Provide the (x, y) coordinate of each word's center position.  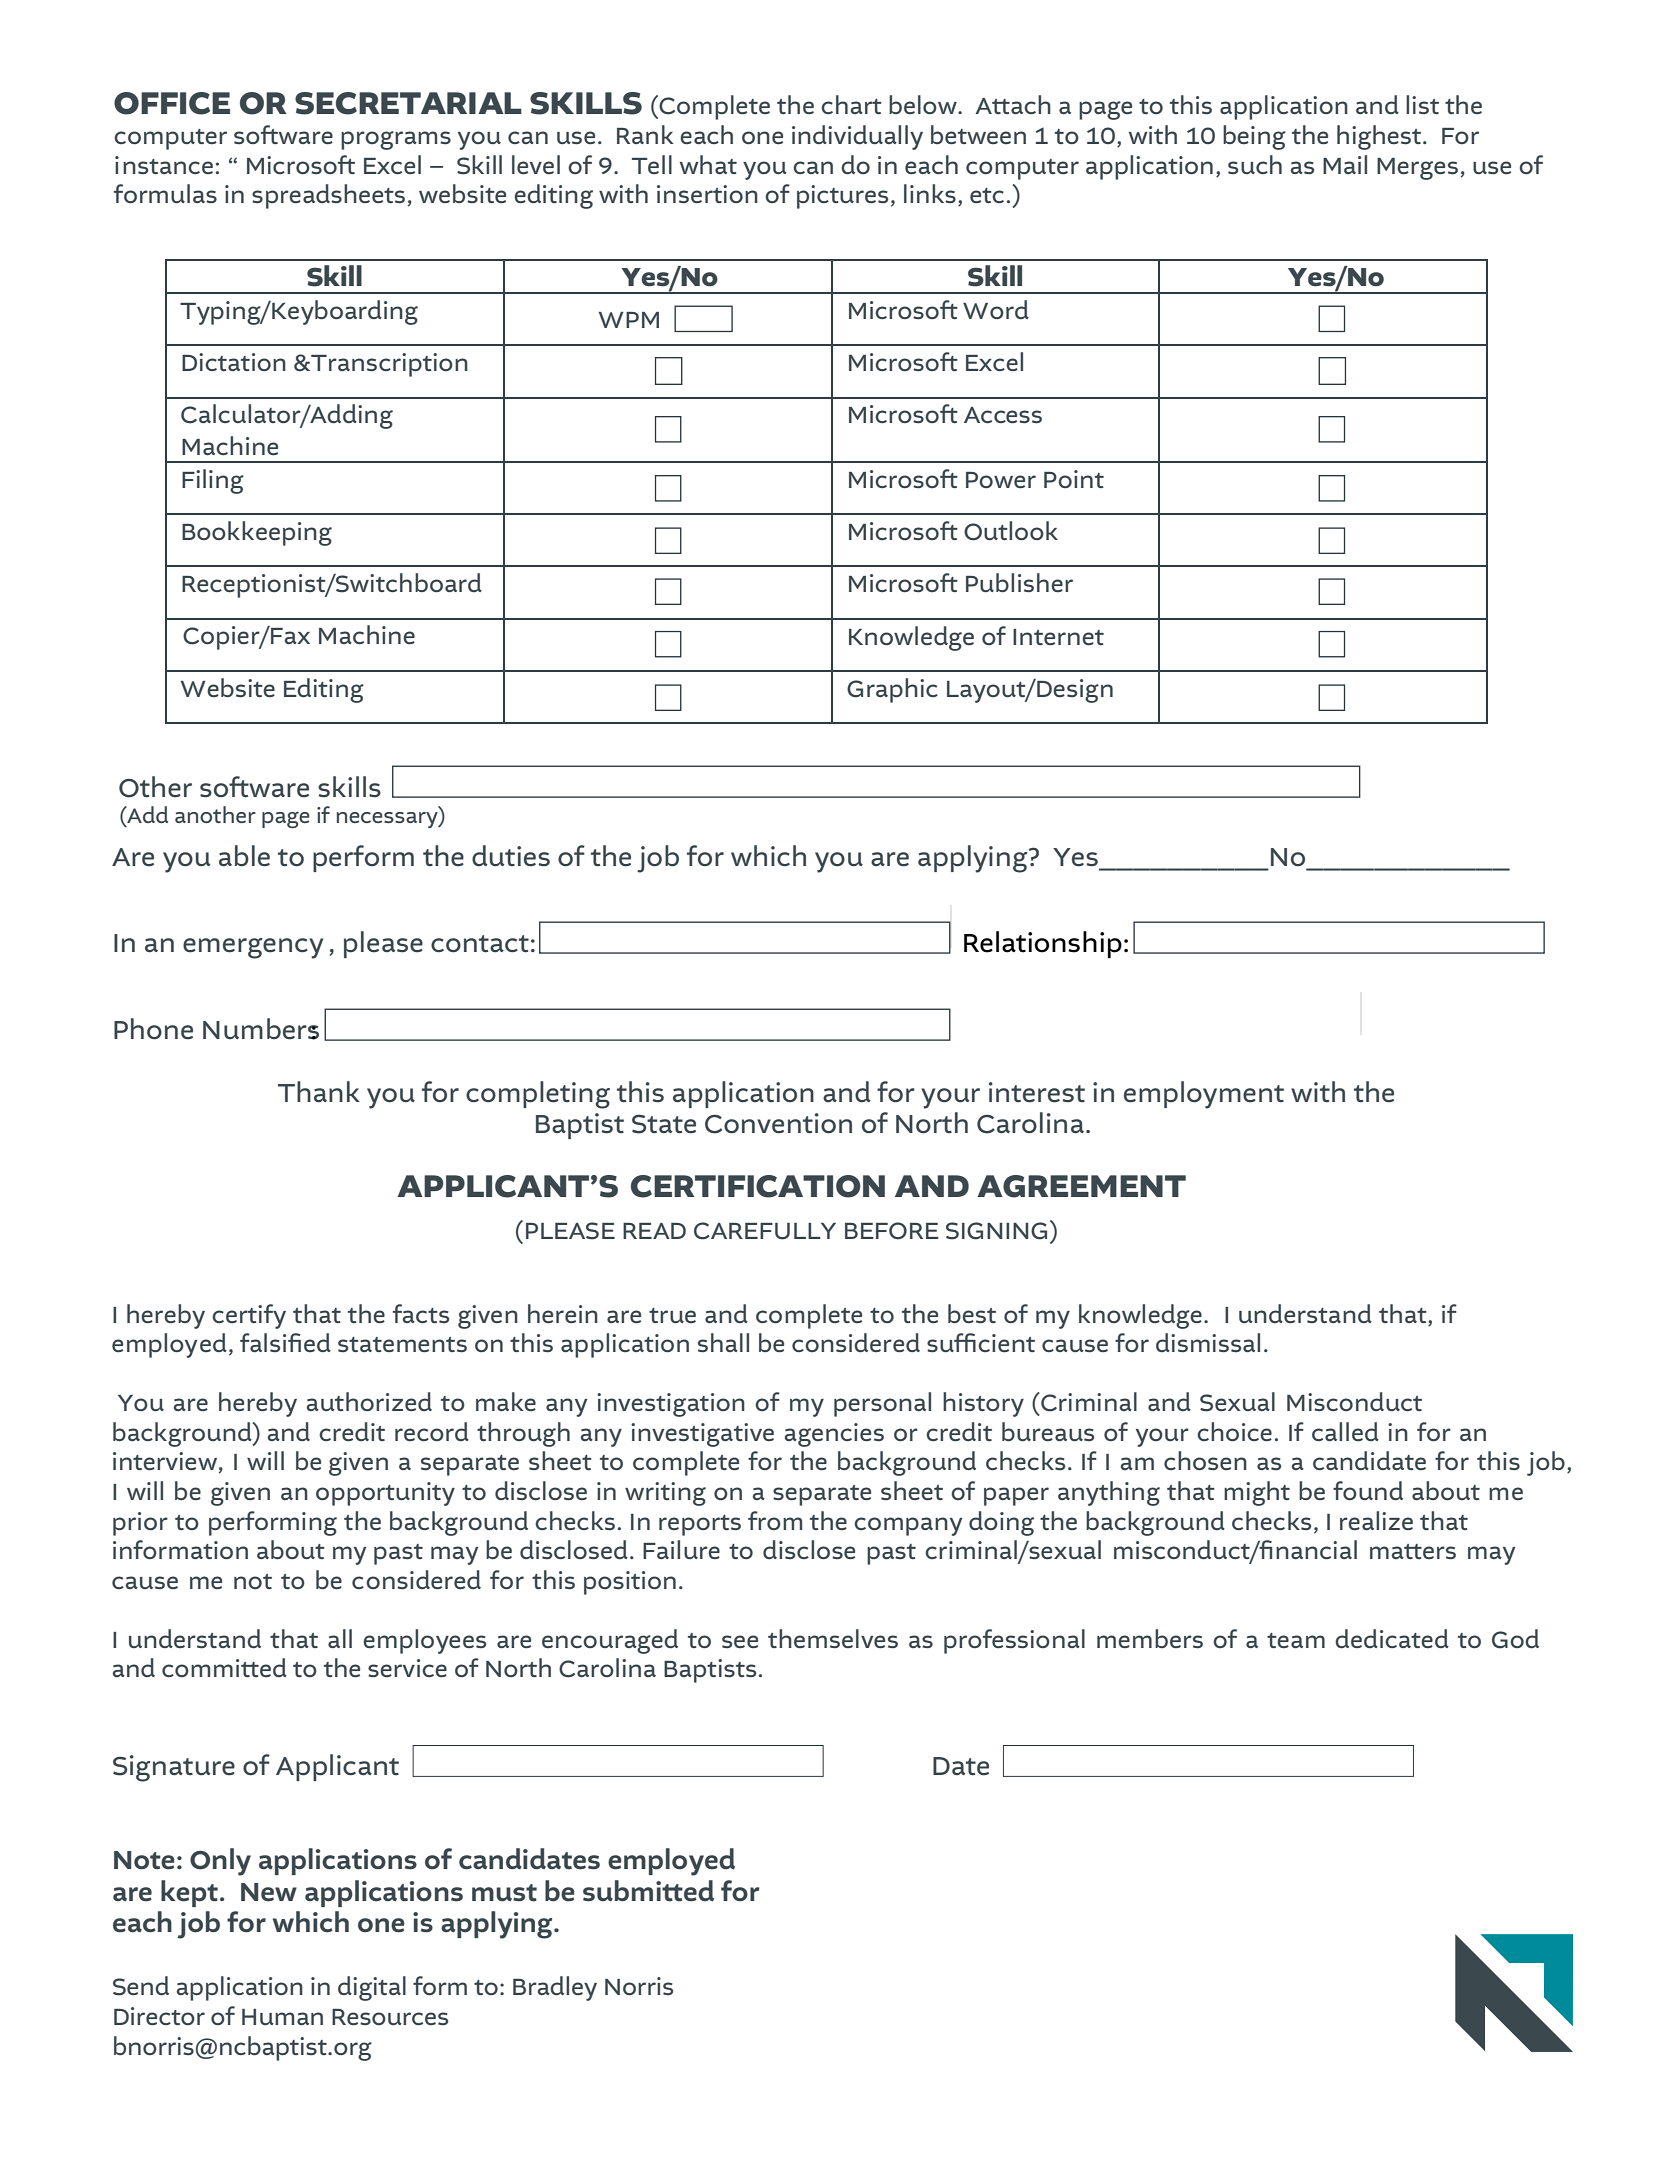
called (1345, 1431)
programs (396, 140)
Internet (1058, 637)
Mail (1345, 164)
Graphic (892, 690)
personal (882, 1404)
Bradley (555, 1988)
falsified (285, 1342)
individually (857, 137)
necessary (388, 820)
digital (372, 1988)
